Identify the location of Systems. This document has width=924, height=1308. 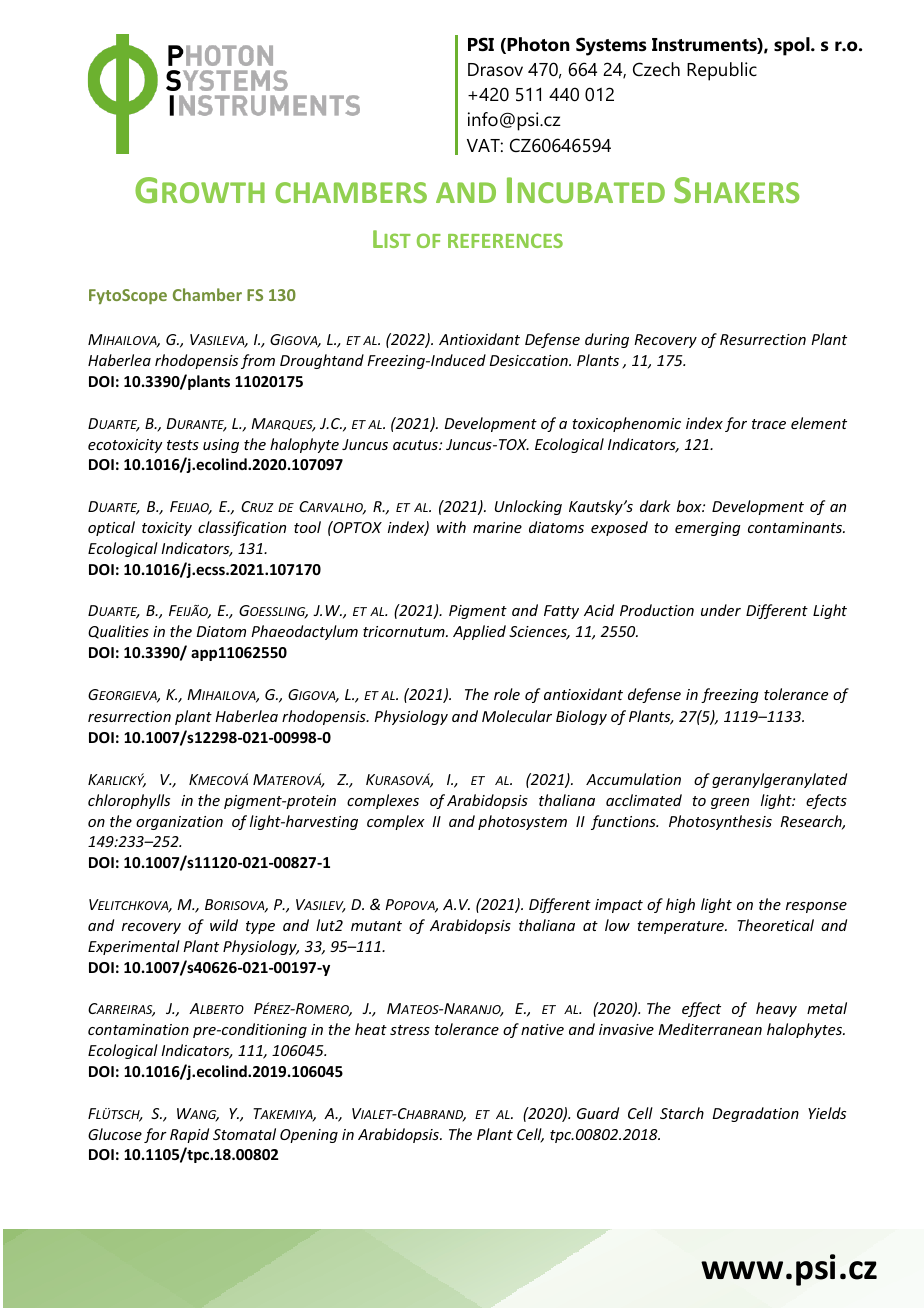
(611, 46).
